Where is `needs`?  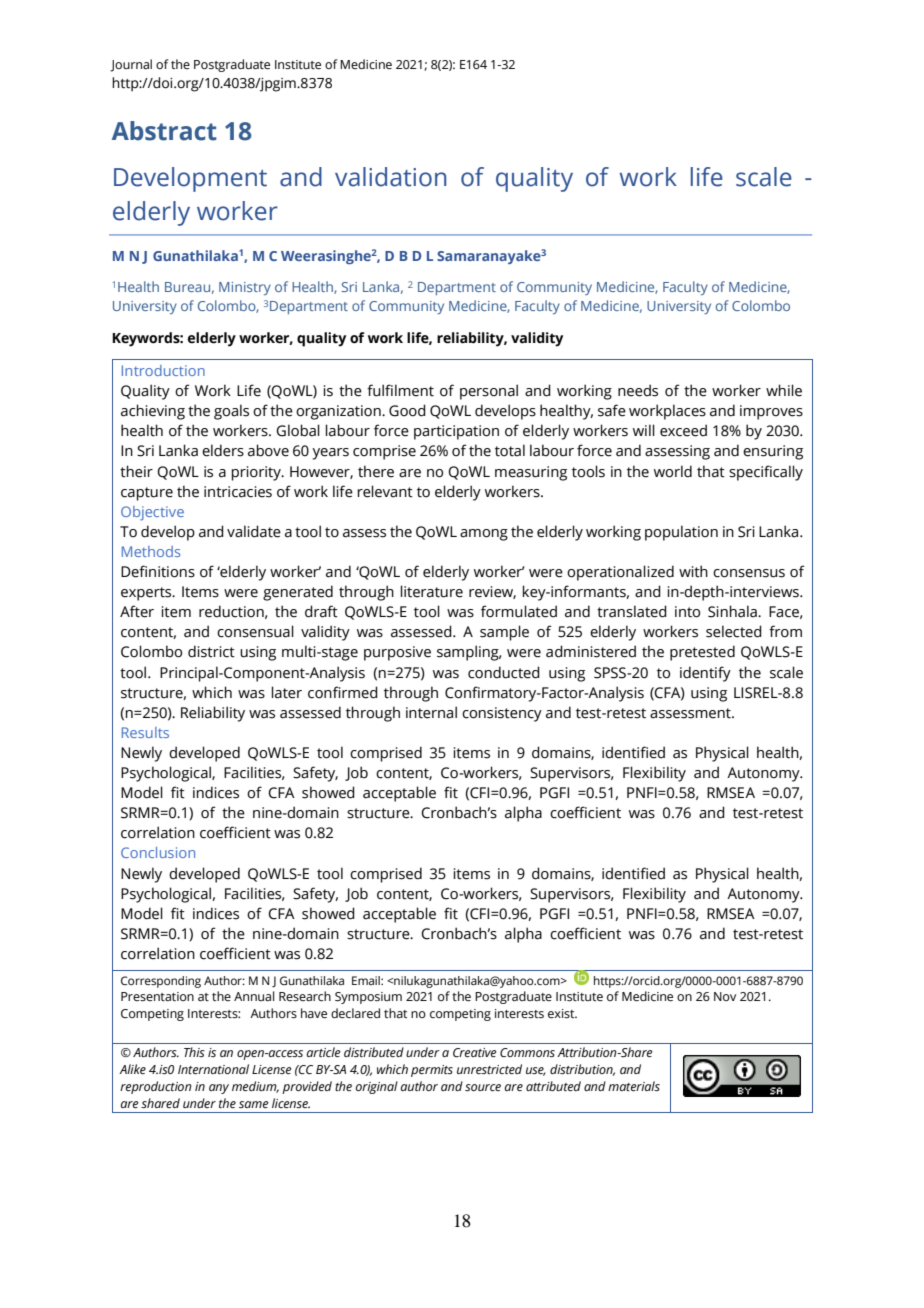
needs is located at coordinates (638, 390).
